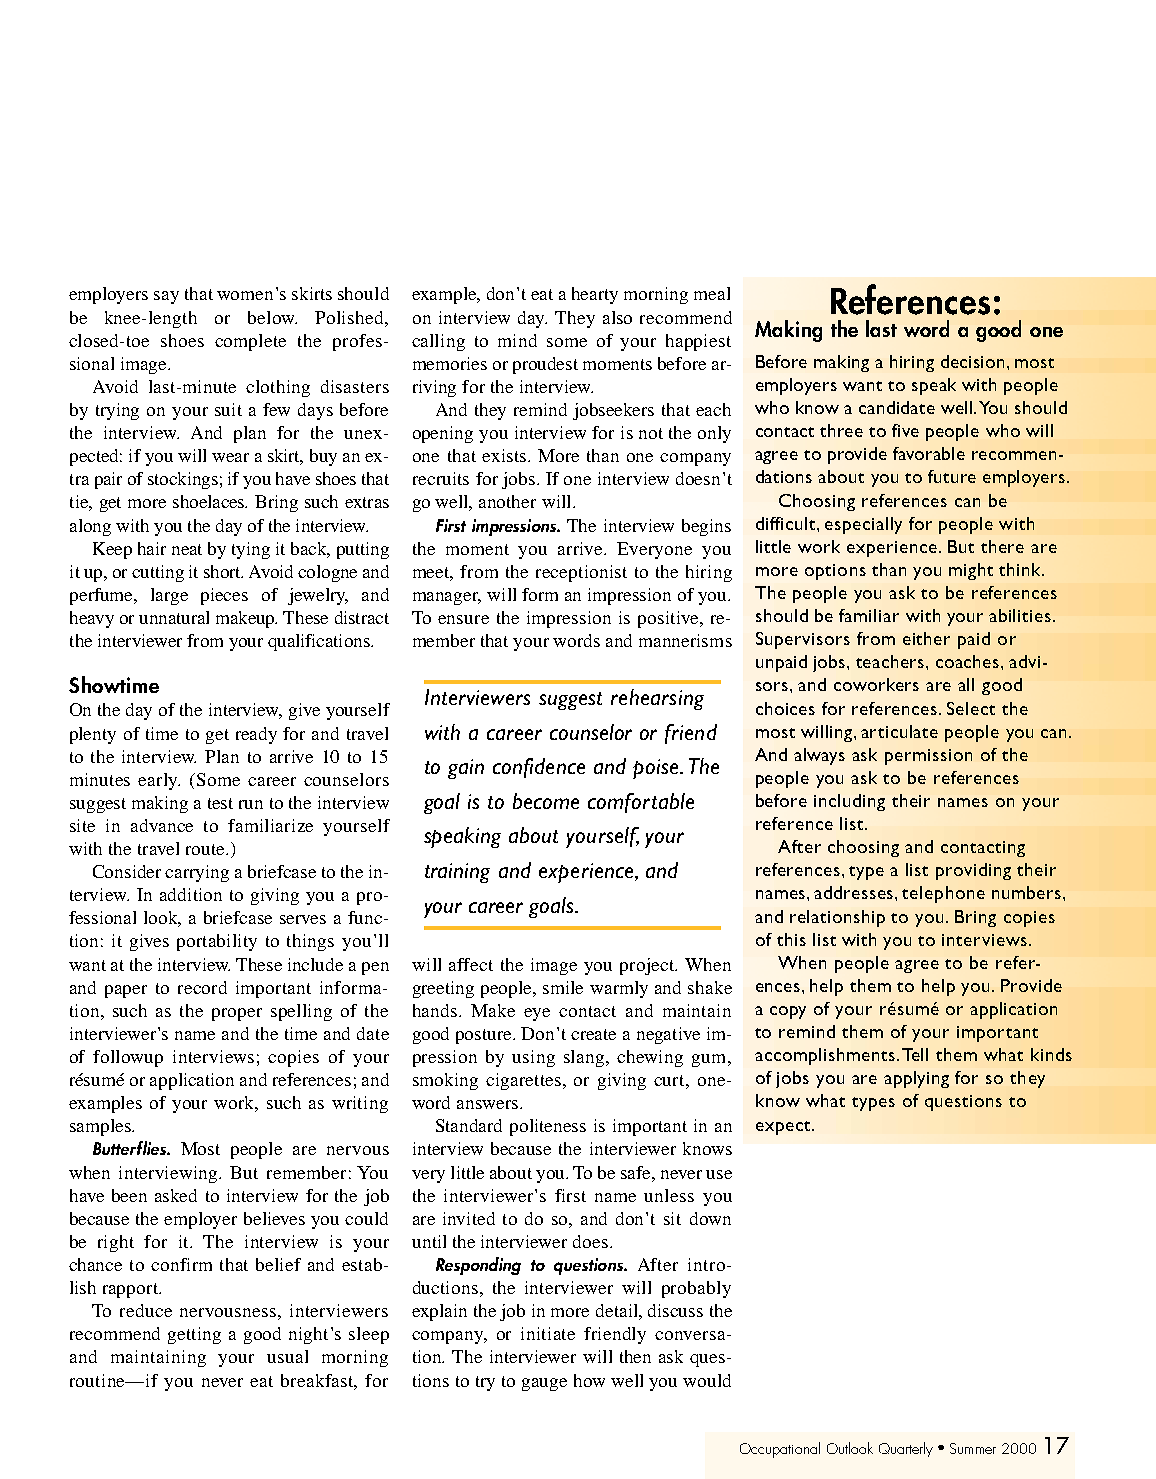 Image resolution: width=1156 pixels, height=1479 pixels. What do you see at coordinates (974, 361) in the screenshot?
I see `decision` at bounding box center [974, 361].
